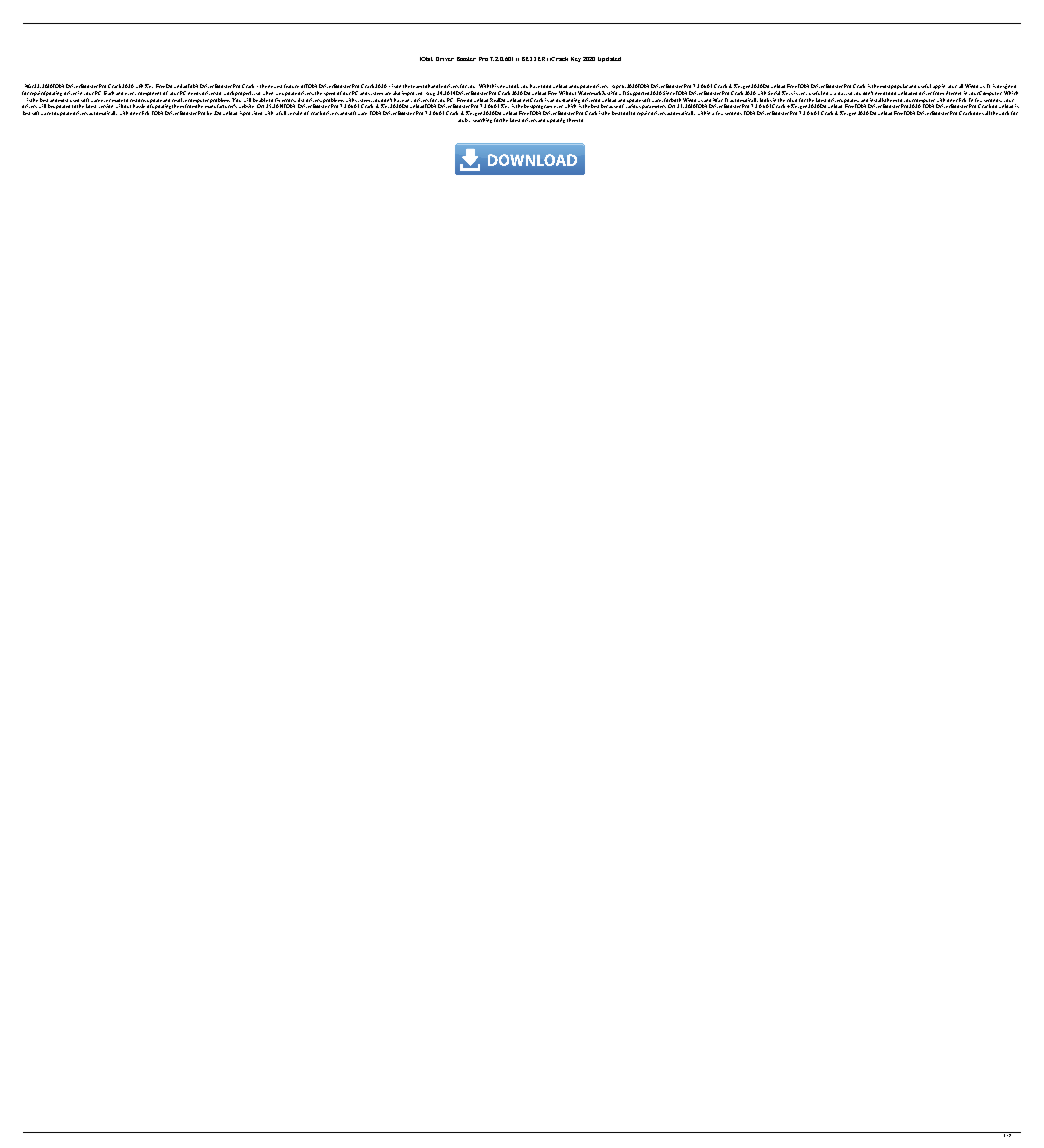 This page has height=1148, width=1044. What do you see at coordinates (482, 120) in the page?
I see `searching` at bounding box center [482, 120].
